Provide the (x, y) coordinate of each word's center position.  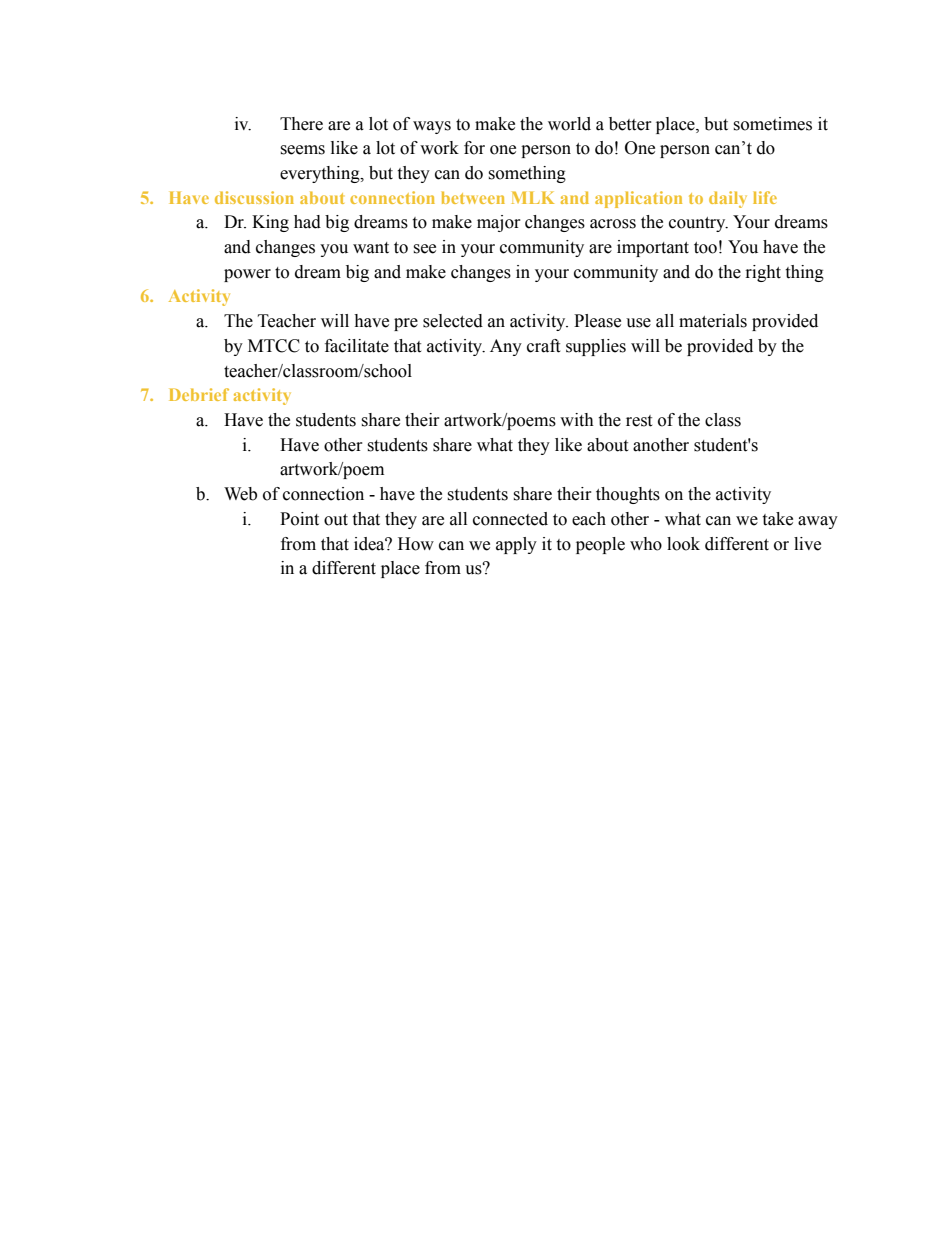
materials (713, 321)
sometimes (772, 124)
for (474, 148)
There (301, 124)
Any (506, 347)
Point (299, 519)
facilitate (357, 346)
